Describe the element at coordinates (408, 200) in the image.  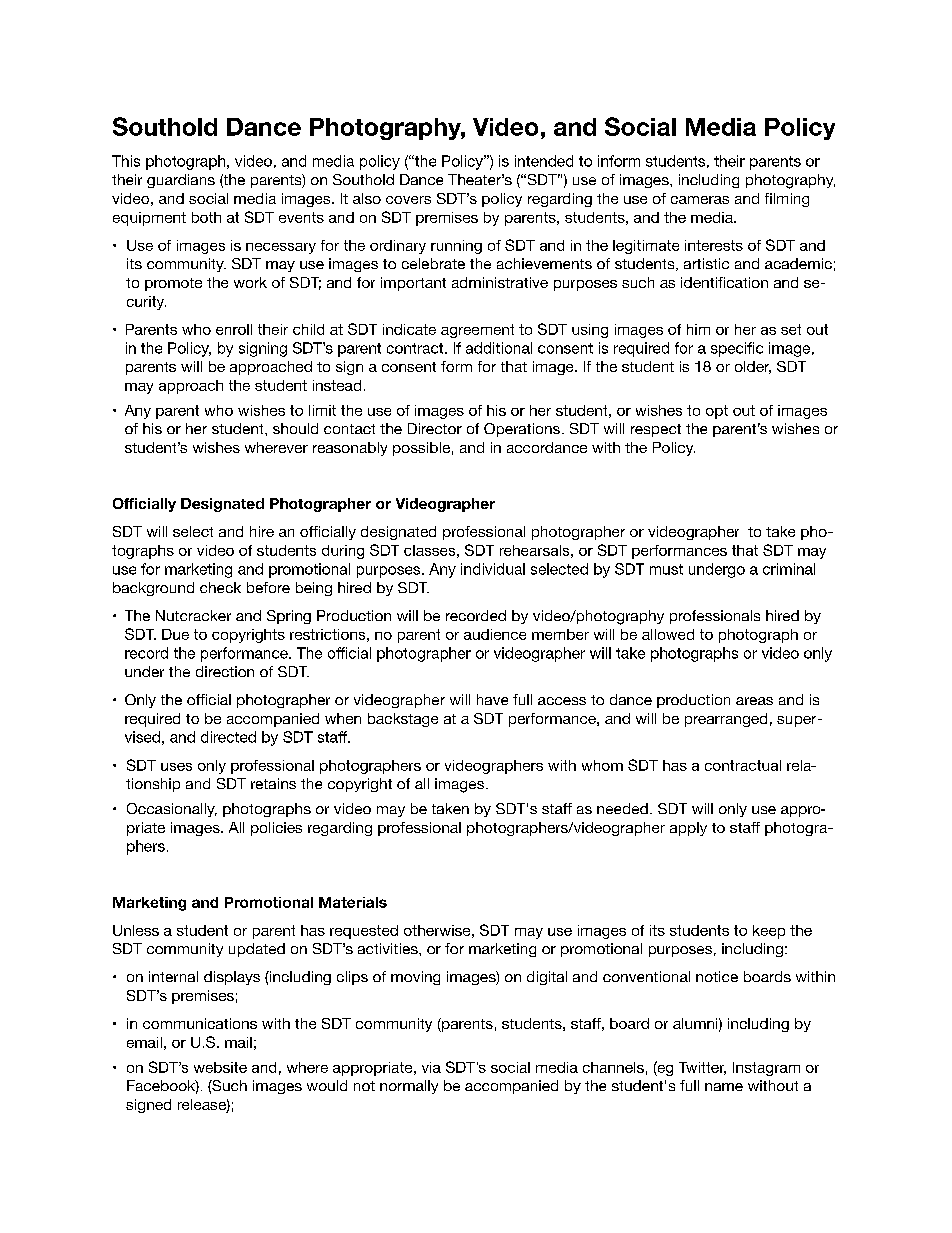
I see `covers` at that location.
